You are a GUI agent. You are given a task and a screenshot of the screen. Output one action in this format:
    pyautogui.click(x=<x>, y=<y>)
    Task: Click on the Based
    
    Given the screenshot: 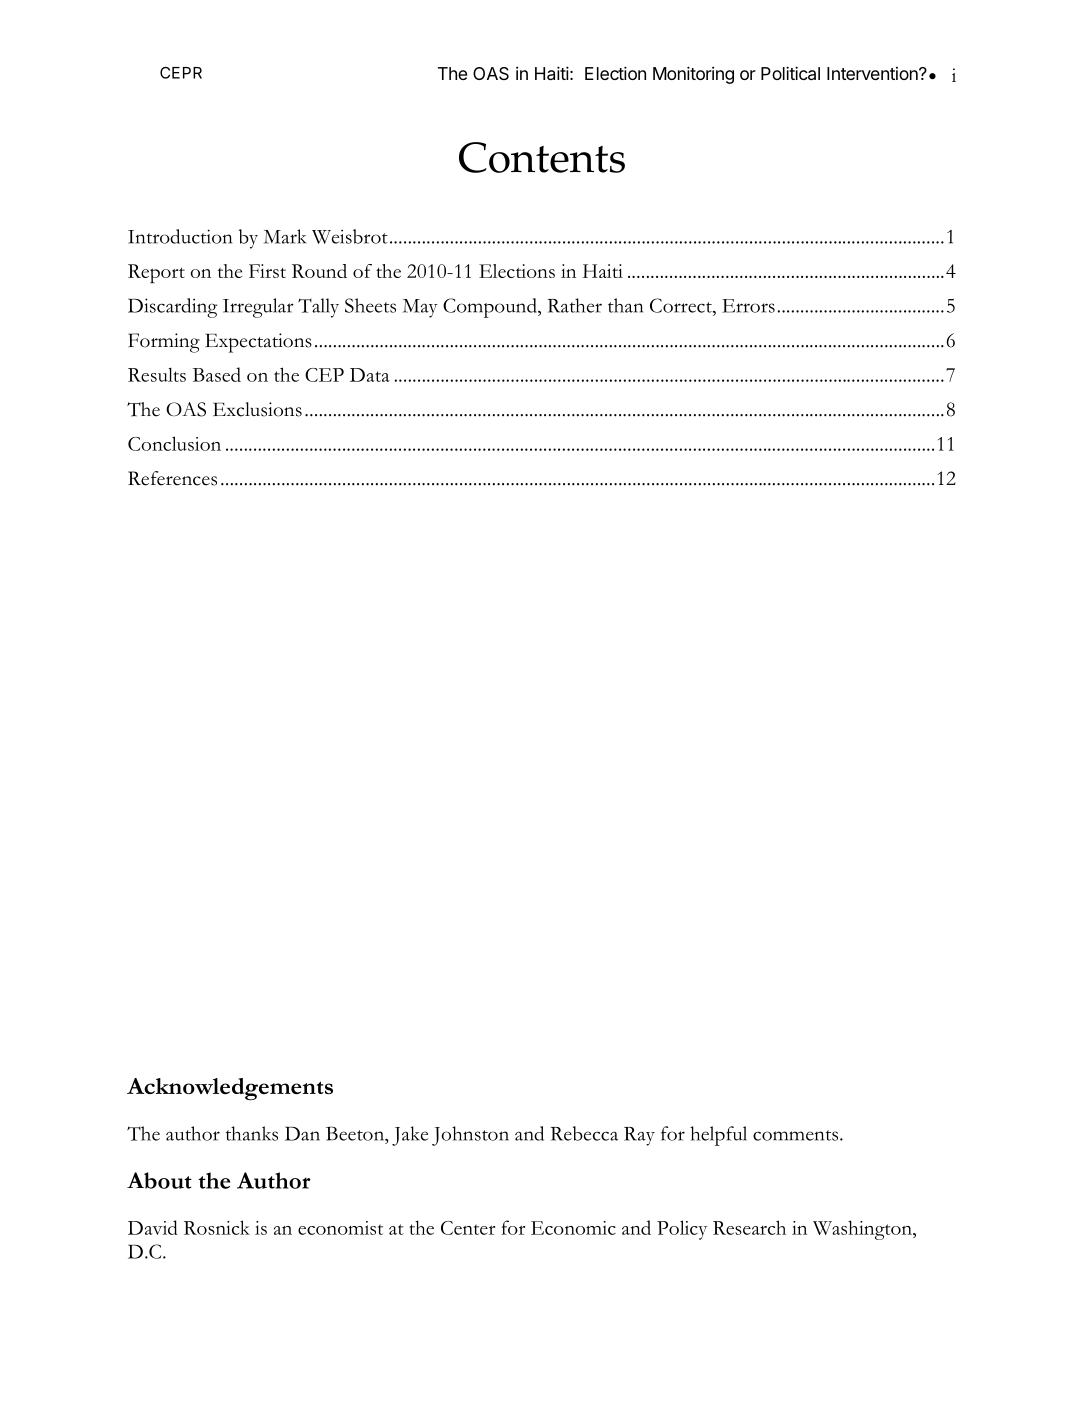 What is the action you would take?
    pyautogui.click(x=217, y=374)
